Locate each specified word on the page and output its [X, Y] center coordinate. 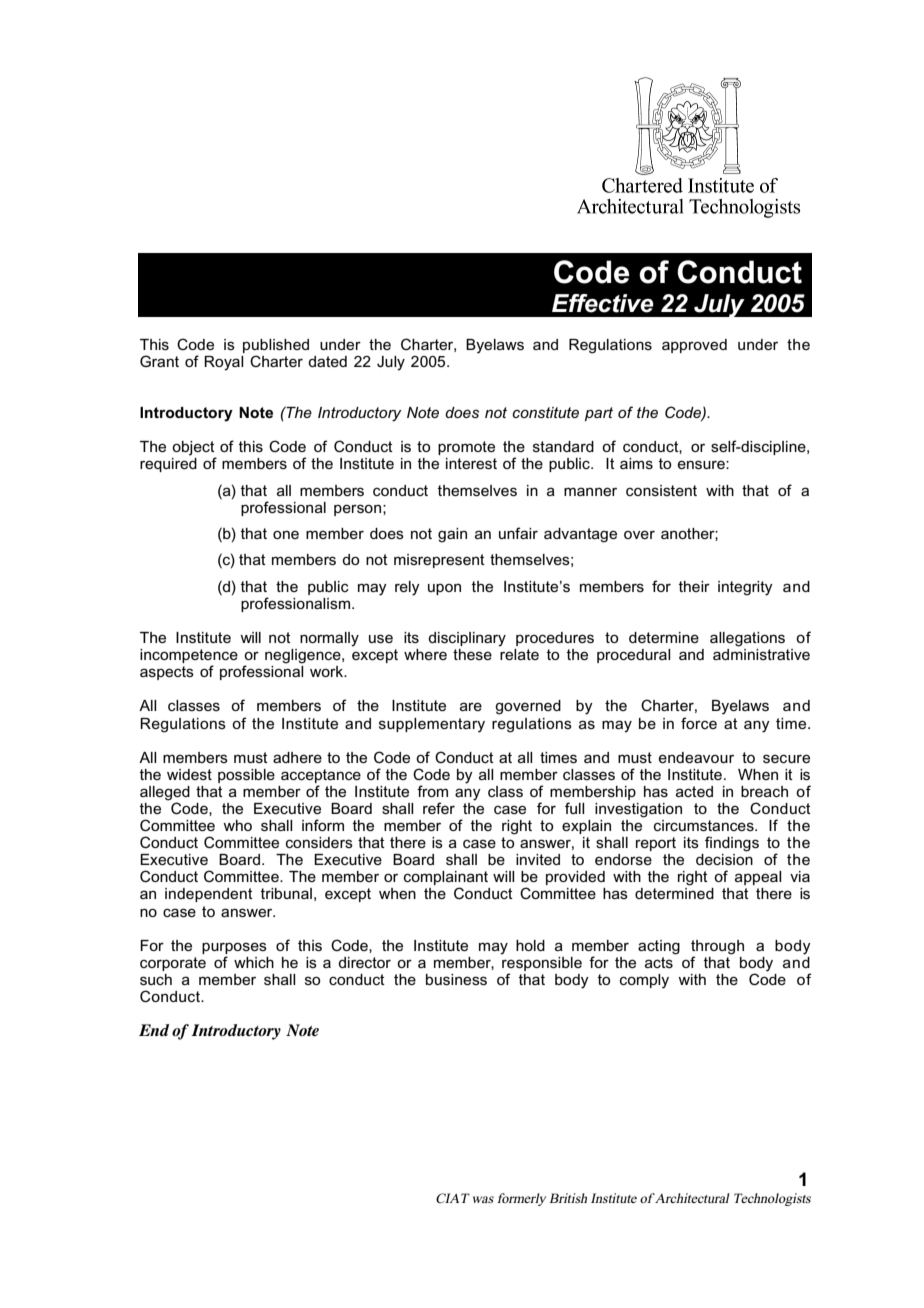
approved [694, 346]
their [694, 586]
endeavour [696, 757]
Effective [603, 303]
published [276, 346]
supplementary [432, 725]
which [254, 962]
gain [452, 535]
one [286, 534]
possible [246, 776]
